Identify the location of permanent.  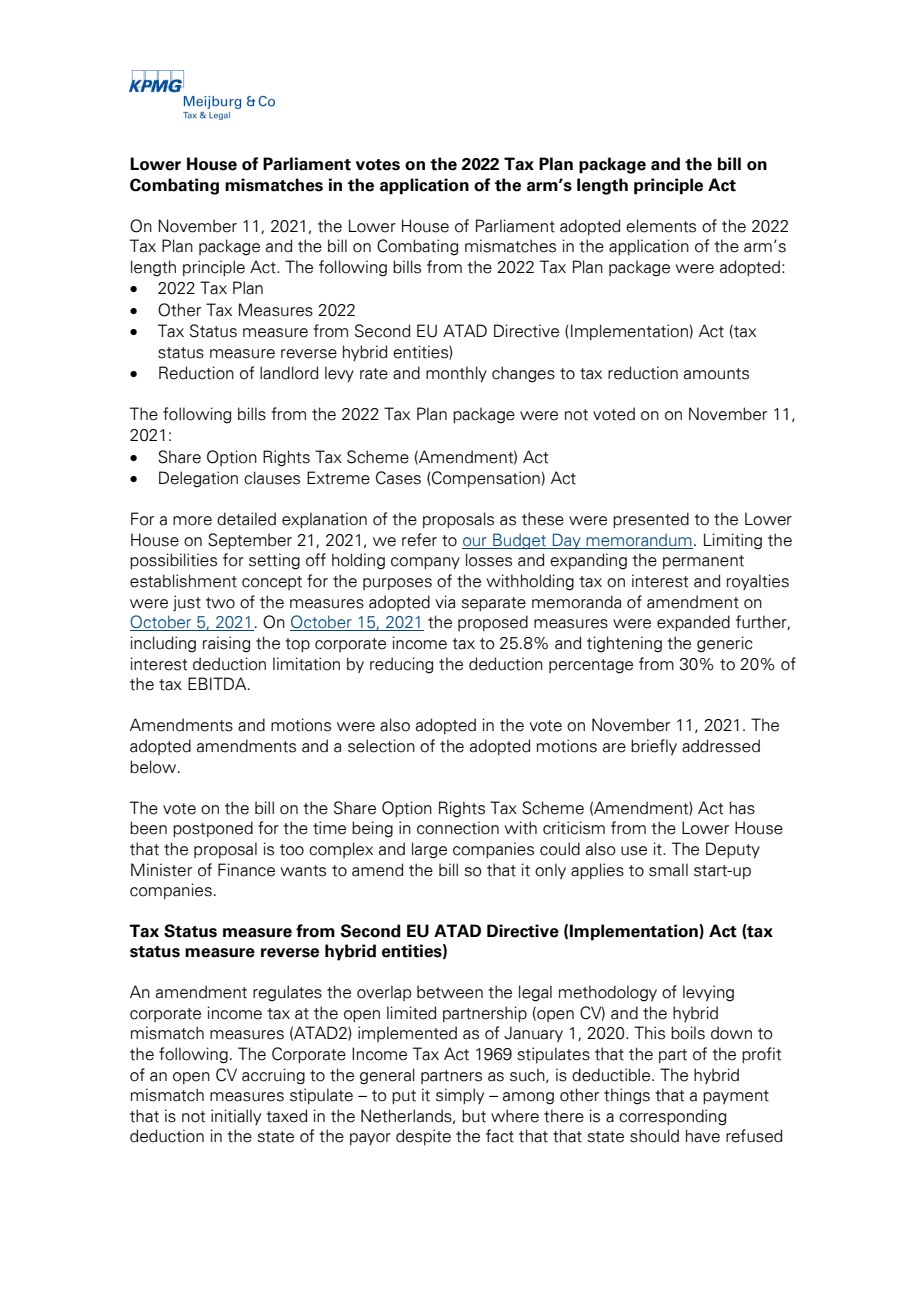
(703, 562).
